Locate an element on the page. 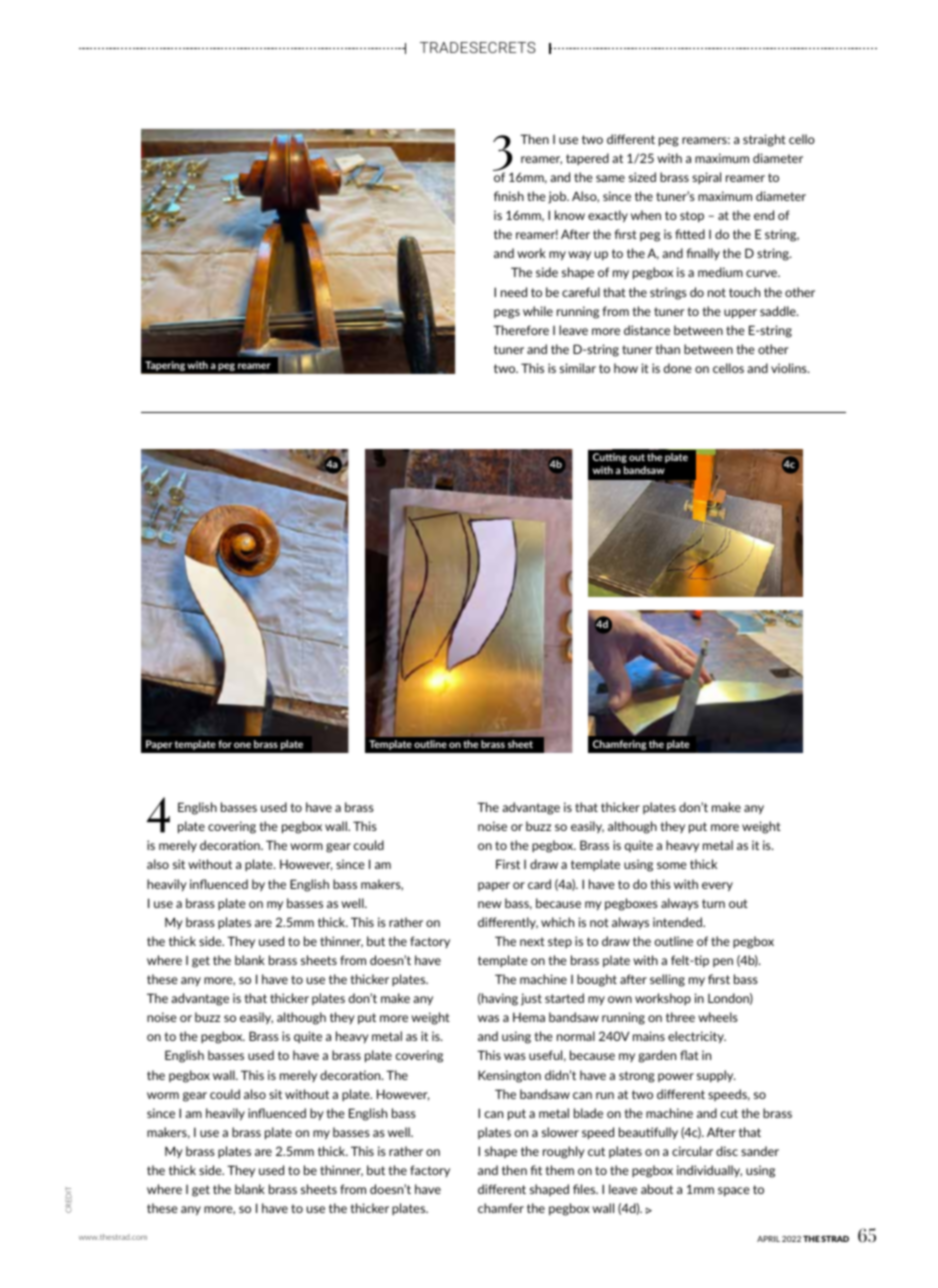  Kensington is located at coordinates (509, 1076).
